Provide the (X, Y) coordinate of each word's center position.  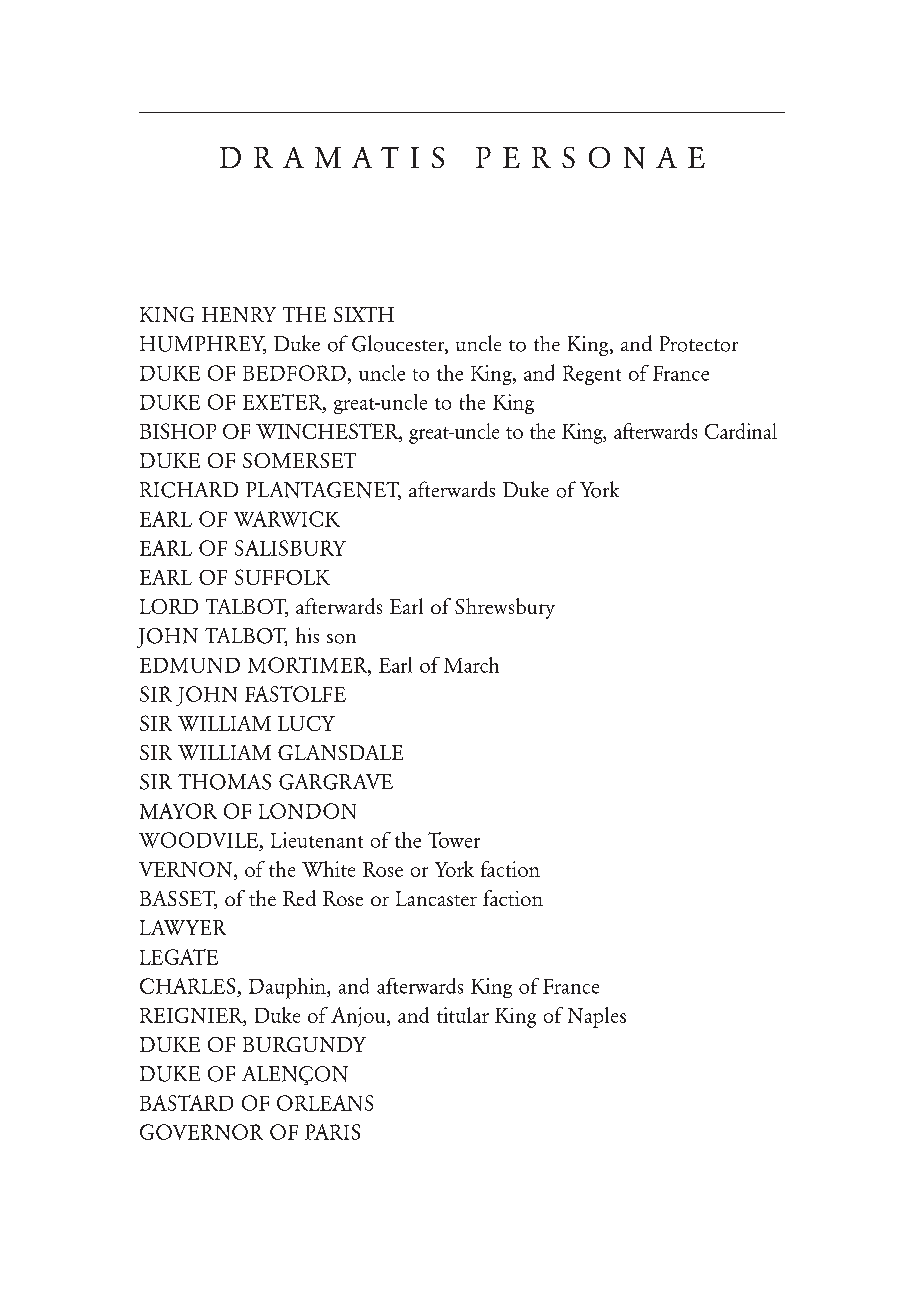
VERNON (187, 871)
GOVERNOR (201, 1132)
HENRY (239, 314)
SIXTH (364, 314)
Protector (699, 344)
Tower (454, 840)
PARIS (332, 1132)
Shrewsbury (505, 608)
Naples (597, 1017)
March (471, 665)
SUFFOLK (282, 577)
